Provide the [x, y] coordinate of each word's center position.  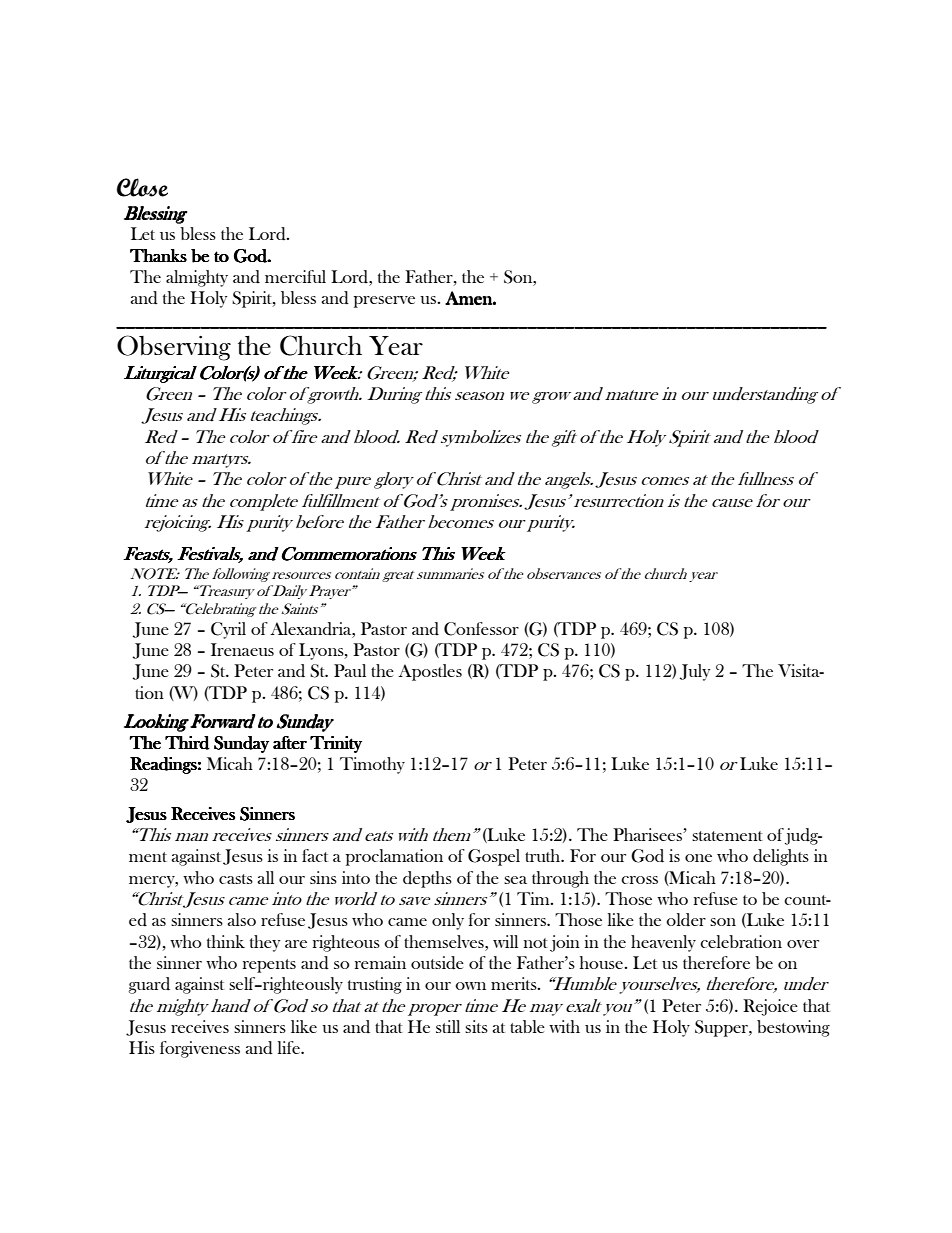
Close [142, 187]
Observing [174, 348]
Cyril [228, 630]
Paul [350, 670]
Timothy [372, 765]
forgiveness [200, 1049]
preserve [384, 302]
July [695, 672]
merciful [295, 276]
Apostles [430, 672]
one [698, 858]
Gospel [494, 857]
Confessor [481, 629]
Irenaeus [242, 649]
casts [236, 879]
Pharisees [648, 834]
